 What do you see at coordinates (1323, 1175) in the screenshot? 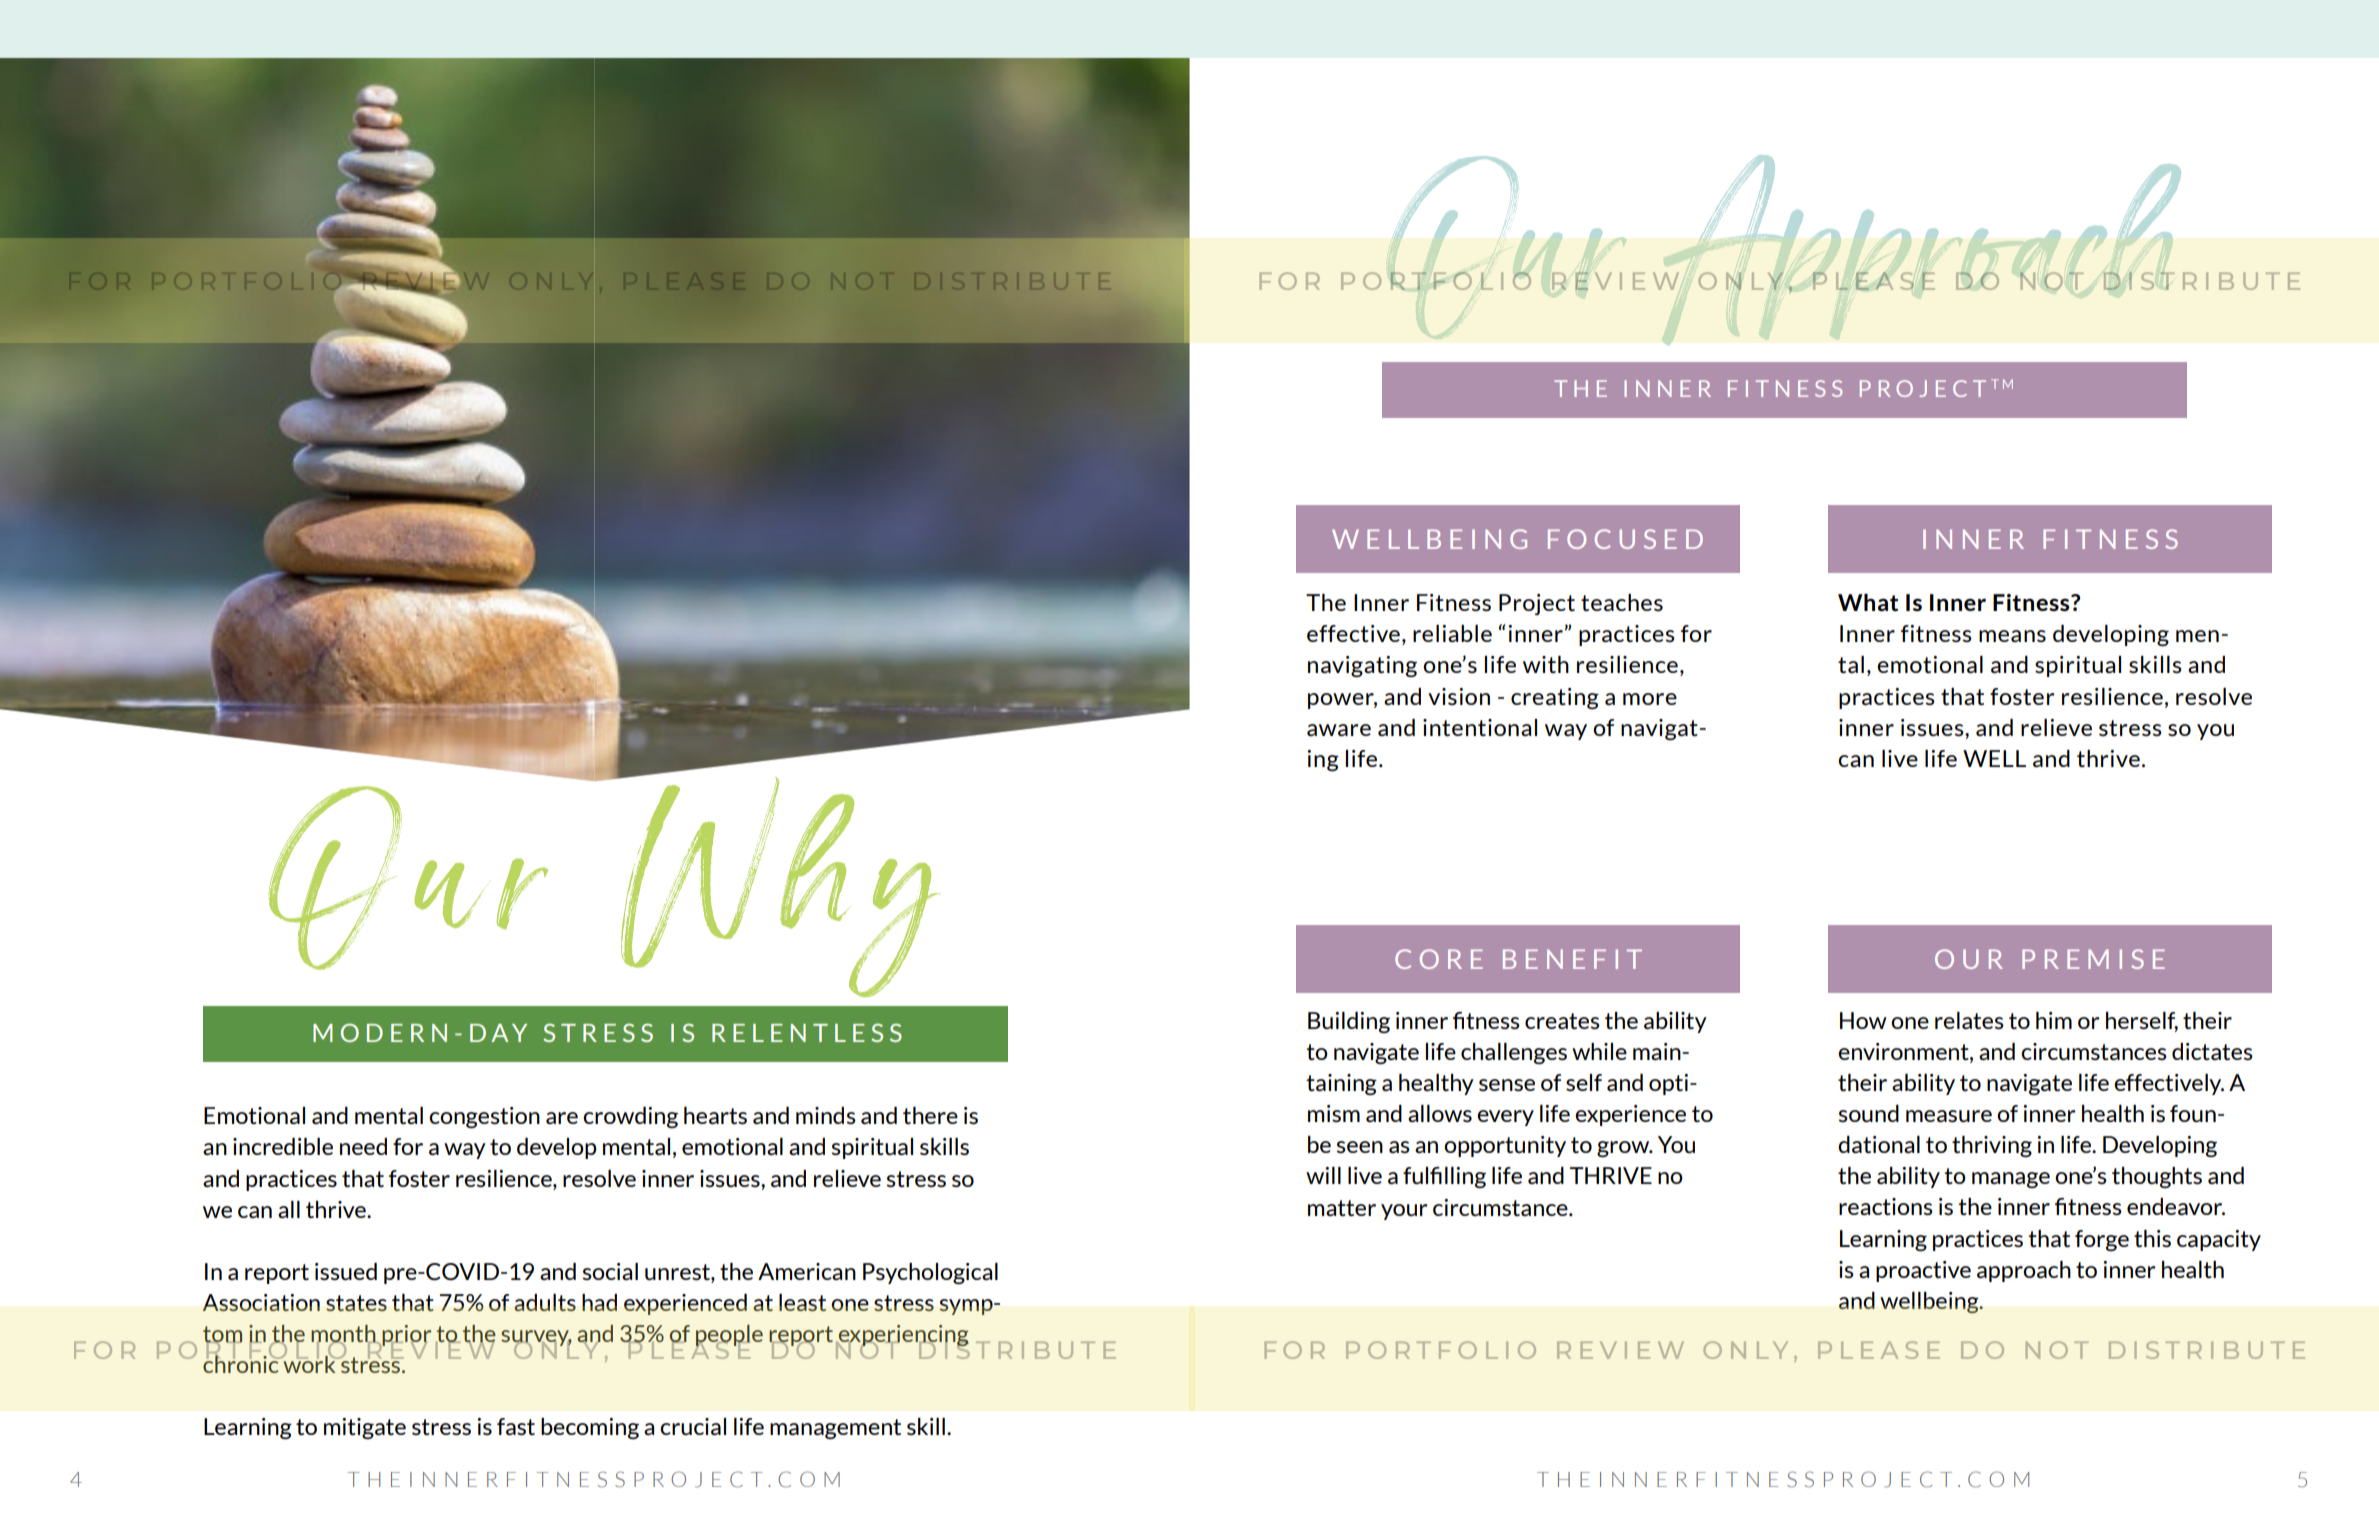
I see `will` at bounding box center [1323, 1175].
